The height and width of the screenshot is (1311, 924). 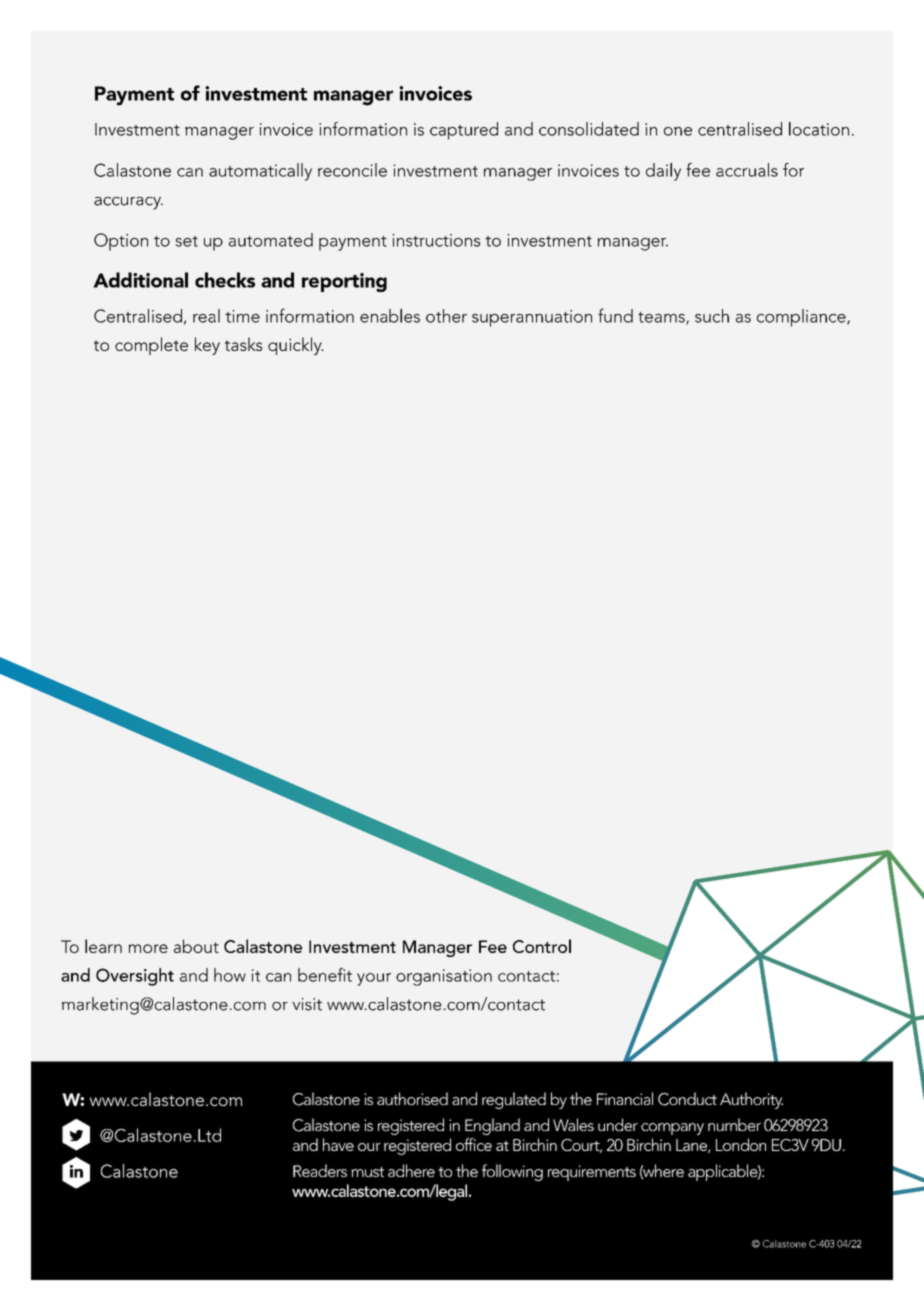 I want to click on automatically, so click(x=260, y=172).
